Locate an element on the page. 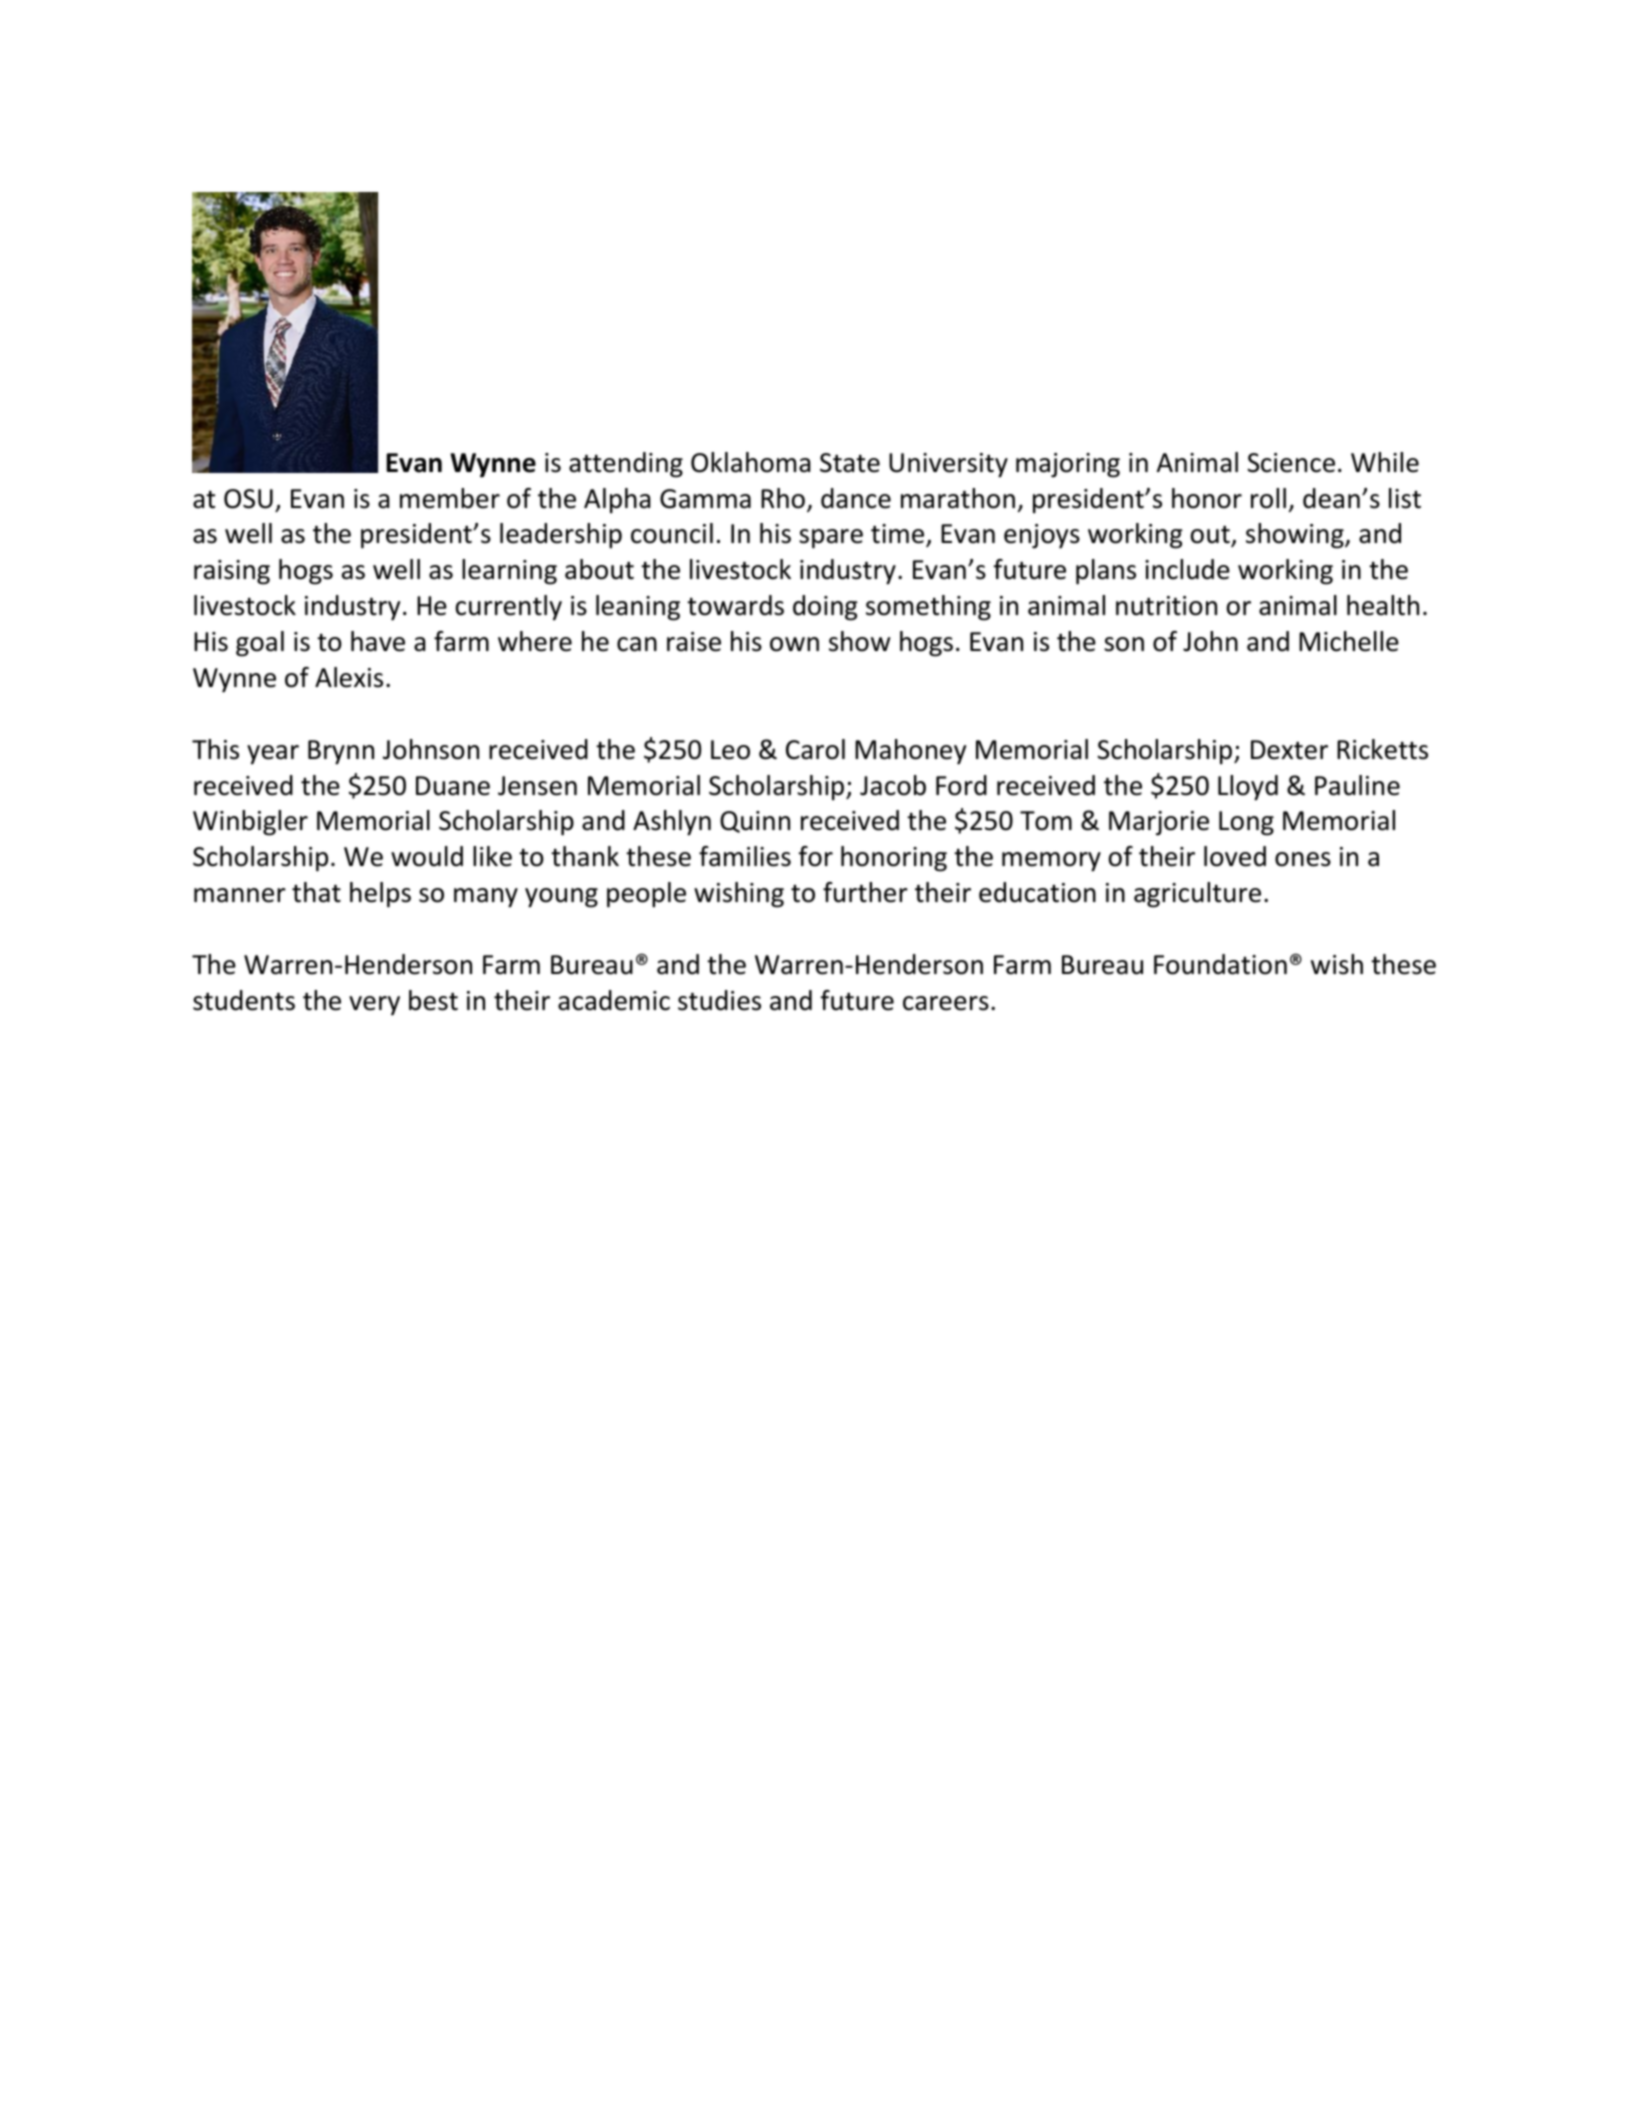 This document has width=1634, height=2114. Duane is located at coordinates (453, 786).
